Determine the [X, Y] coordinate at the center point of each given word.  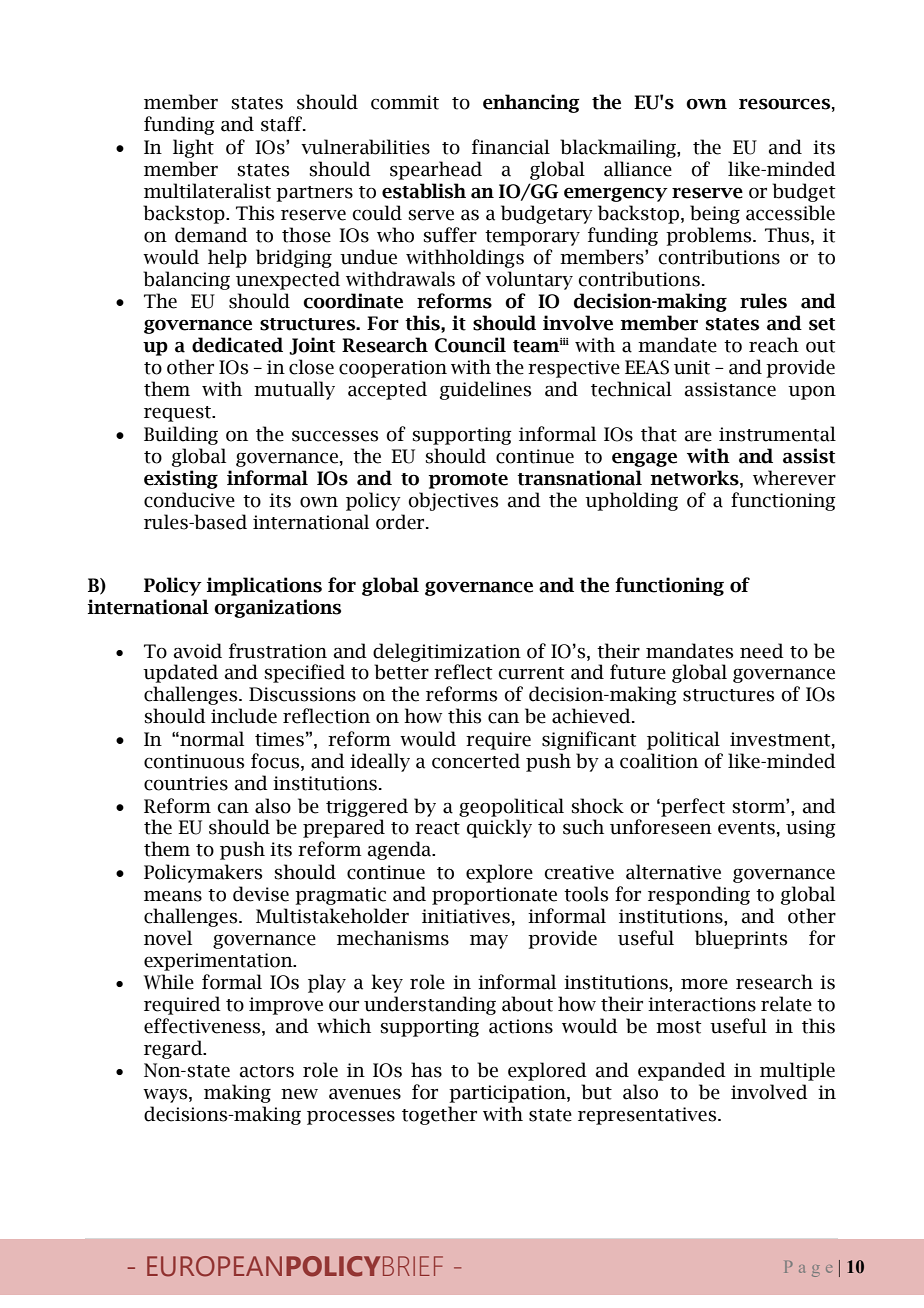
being [715, 214]
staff [282, 124]
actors [266, 1071]
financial [511, 147]
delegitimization [447, 652]
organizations [277, 608]
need [762, 651]
